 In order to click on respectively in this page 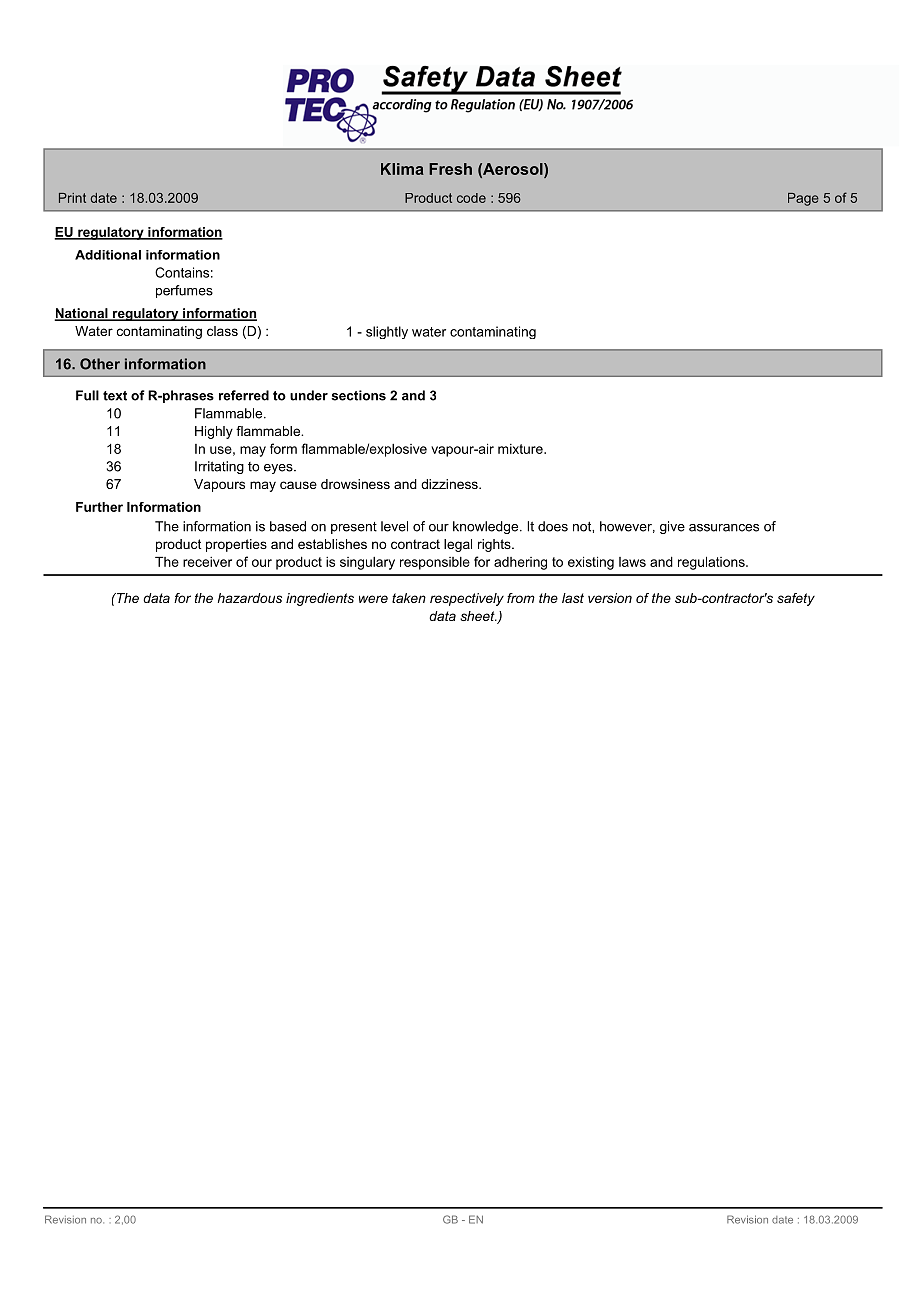, I will do `click(467, 599)`.
